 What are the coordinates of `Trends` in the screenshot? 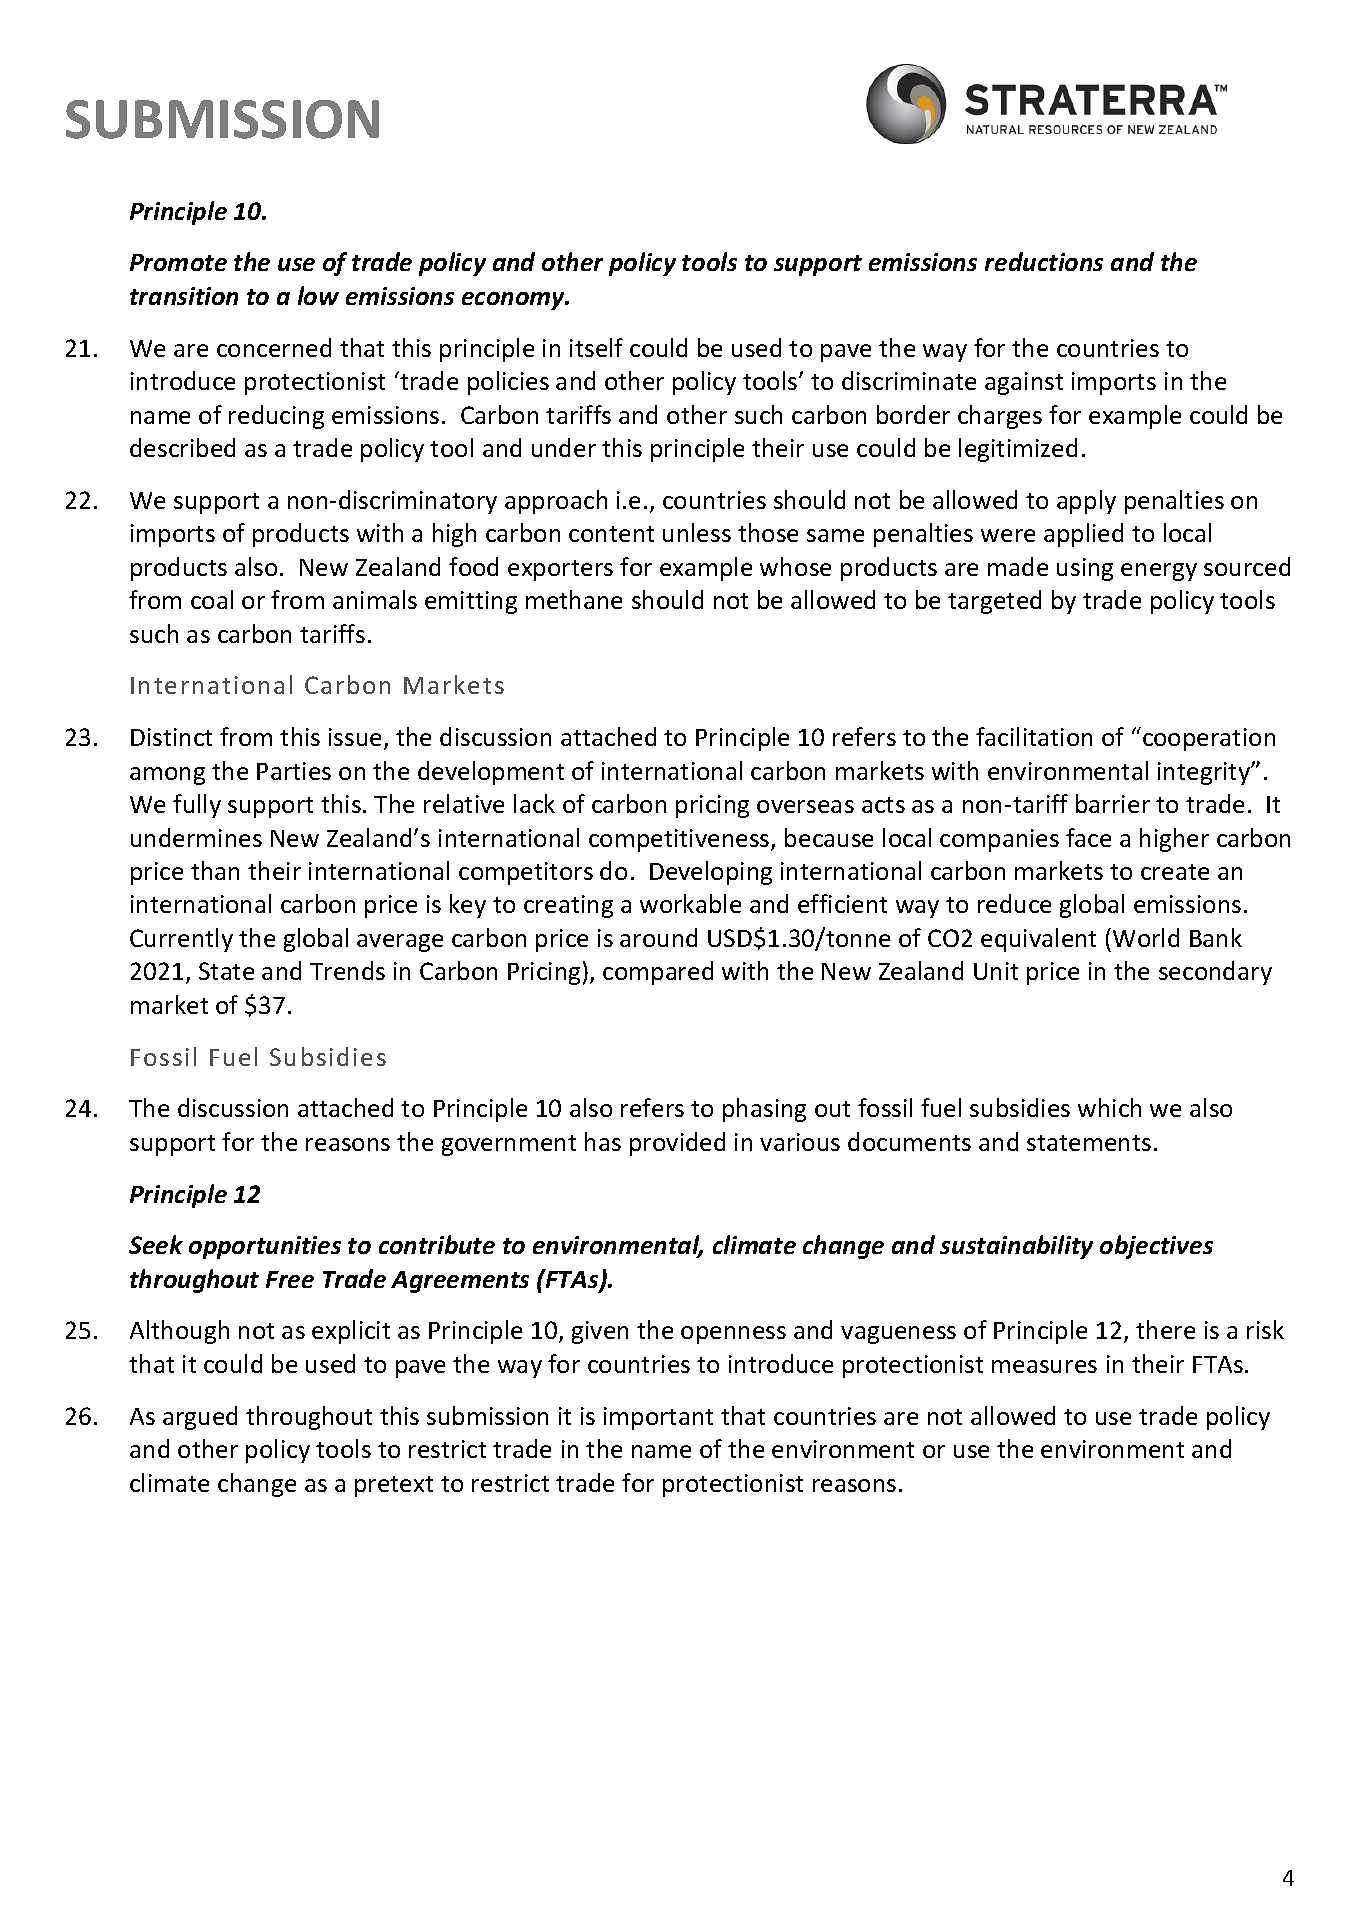 It's located at (347, 970).
